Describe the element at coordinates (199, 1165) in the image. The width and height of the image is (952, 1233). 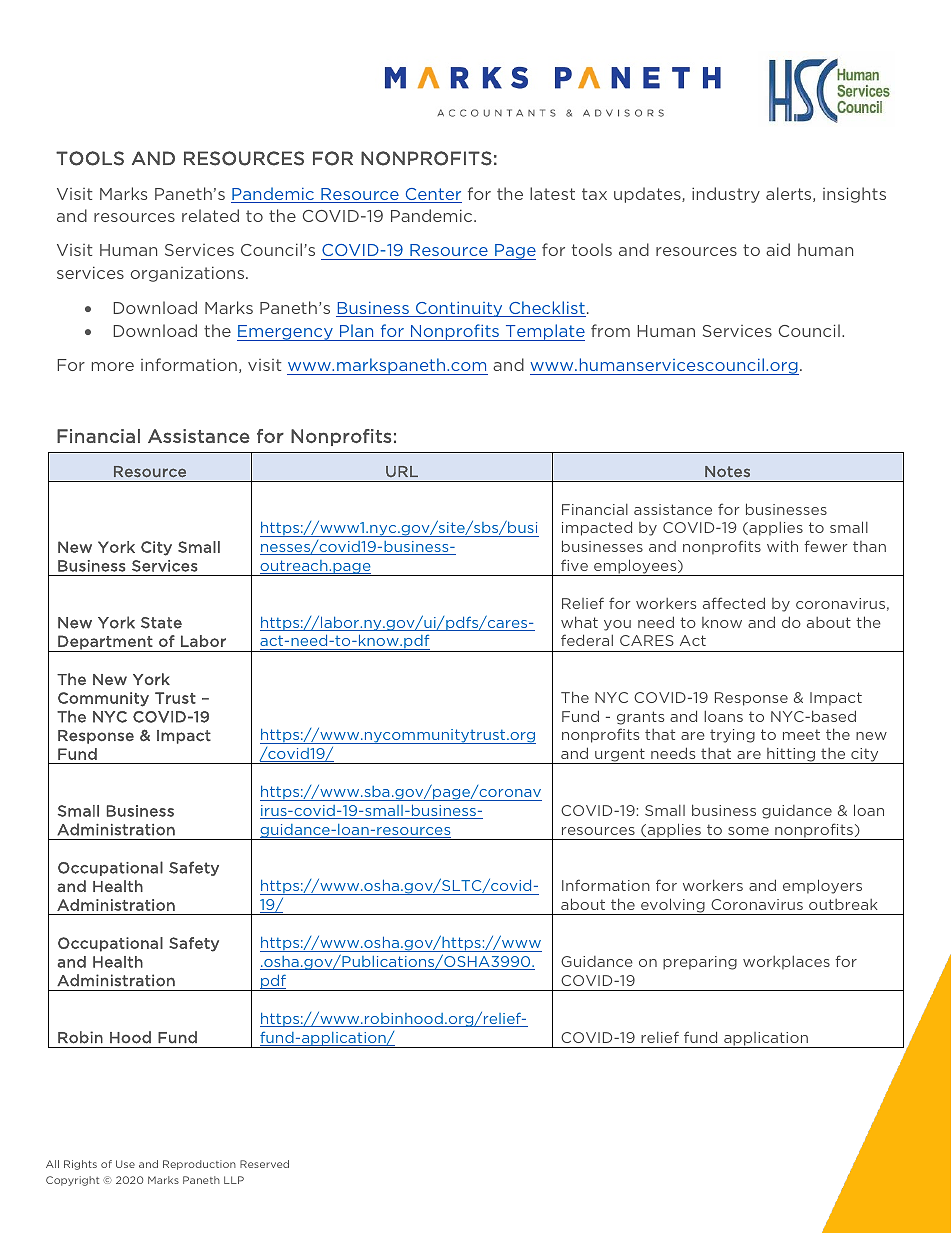
I see `Reproduction` at that location.
